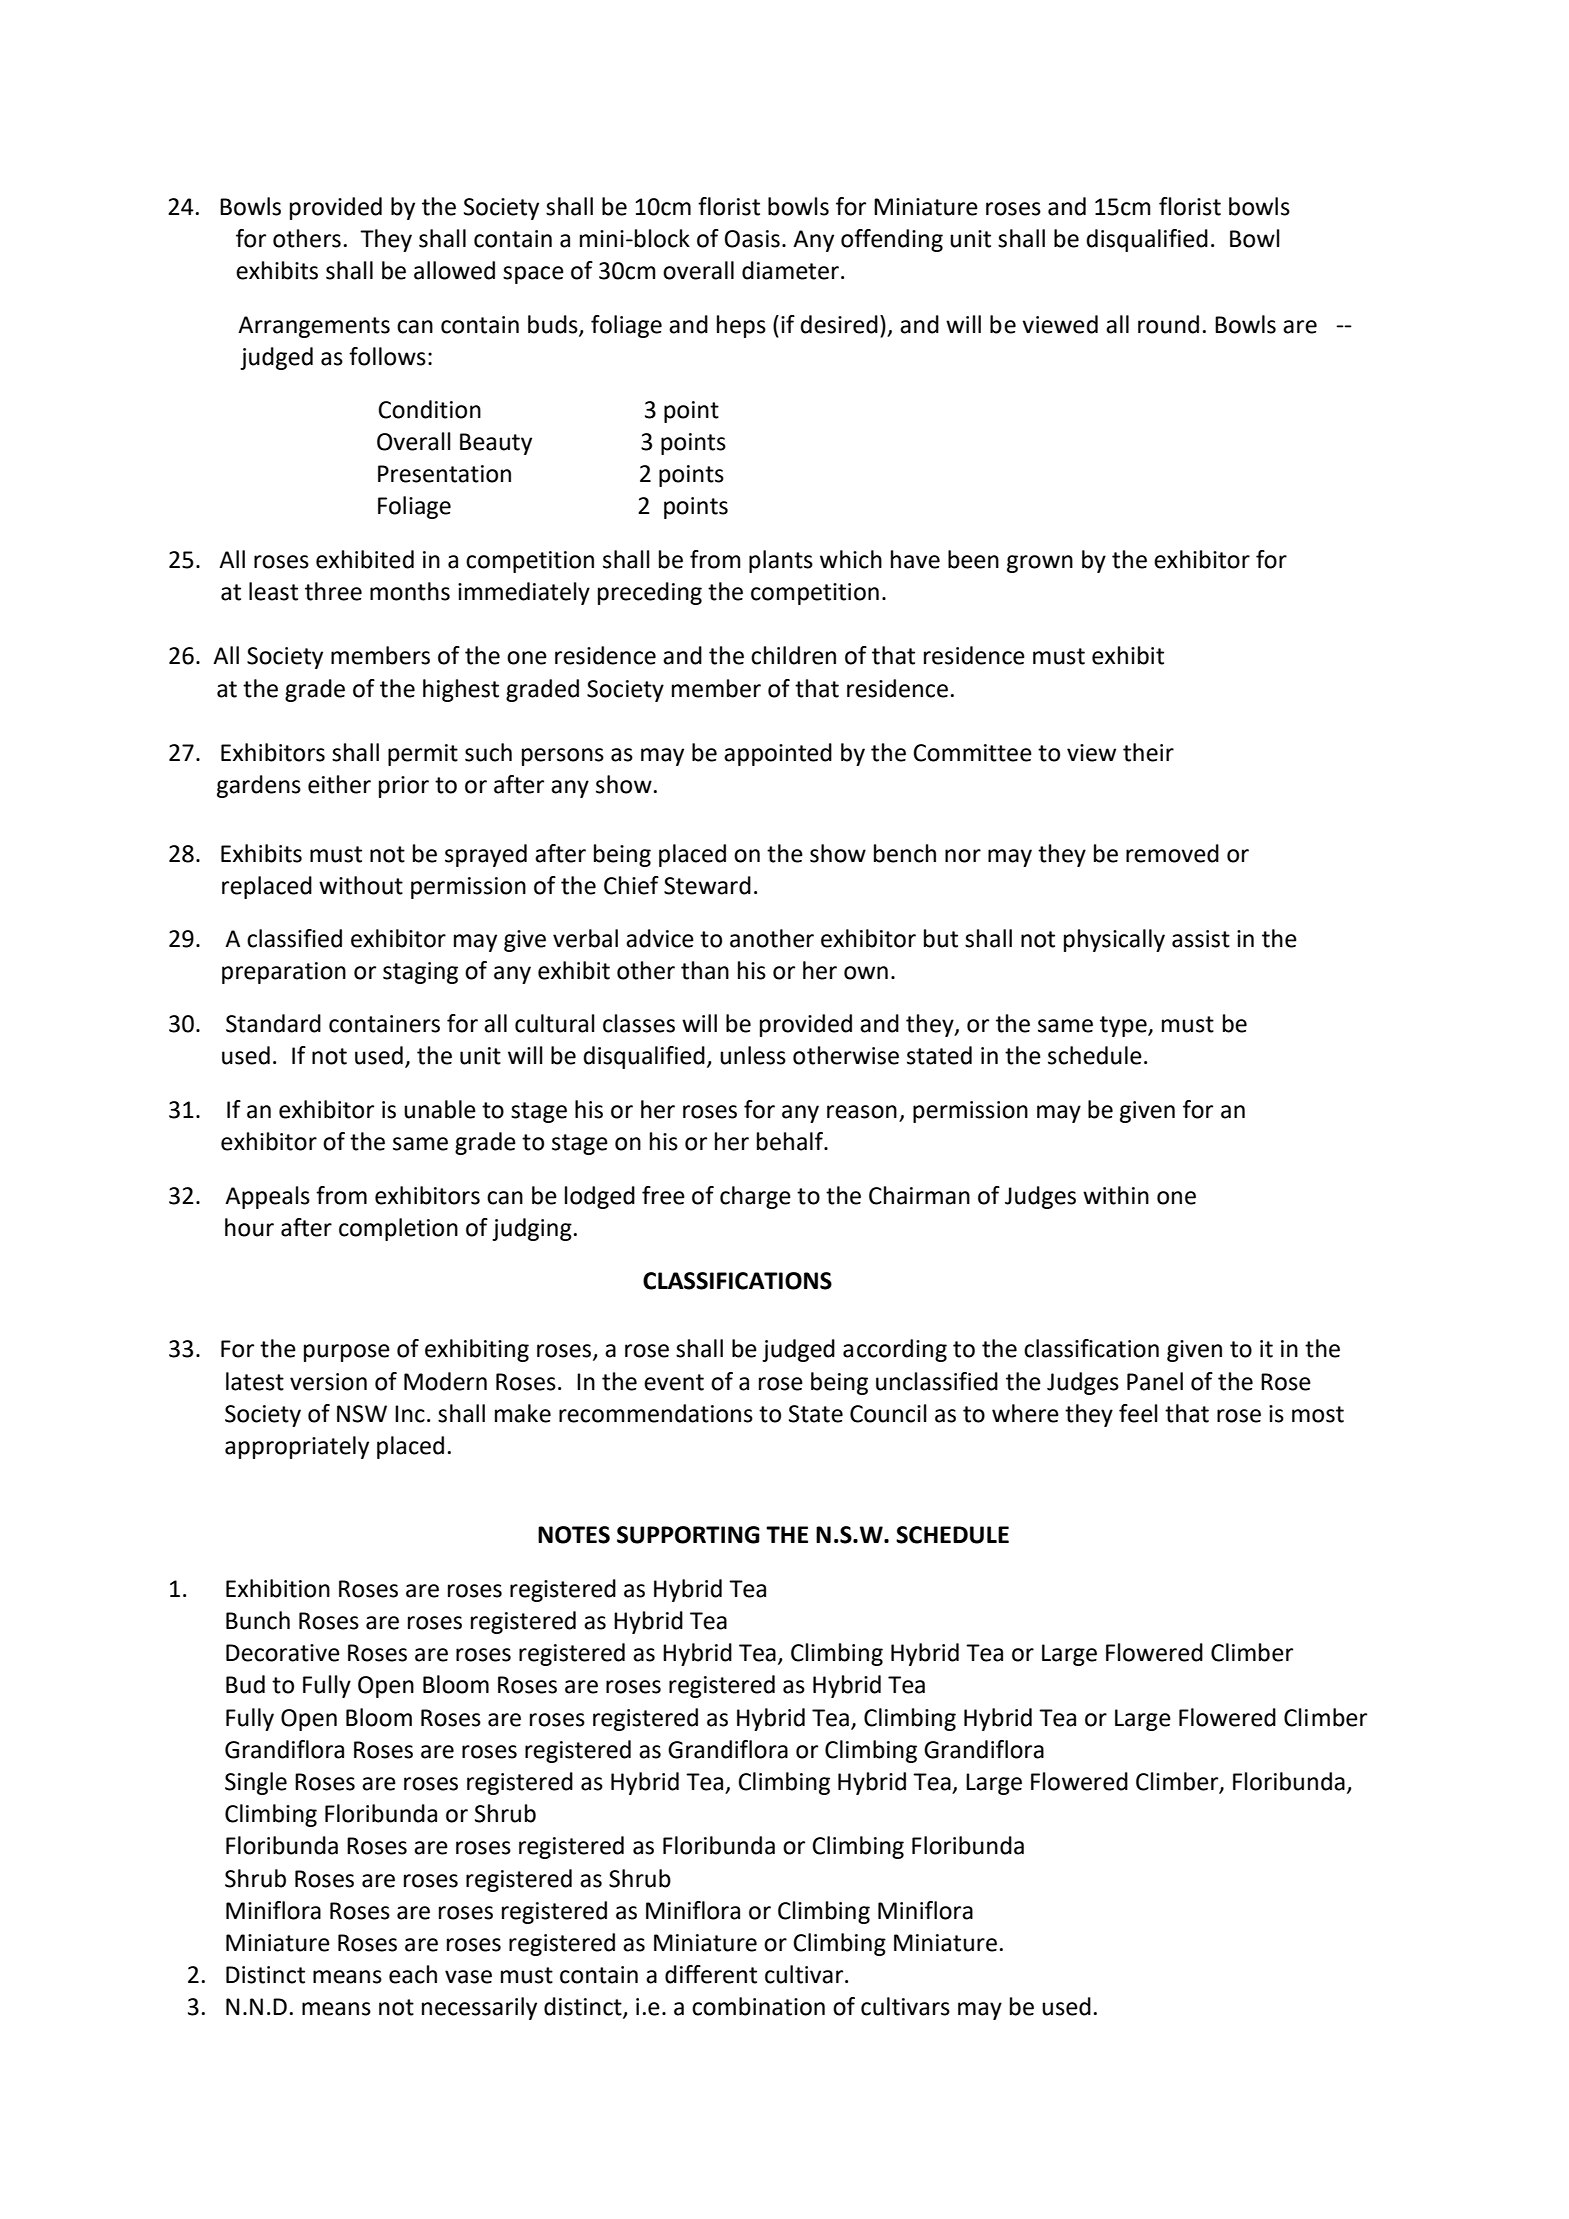  I want to click on within, so click(1116, 1195).
